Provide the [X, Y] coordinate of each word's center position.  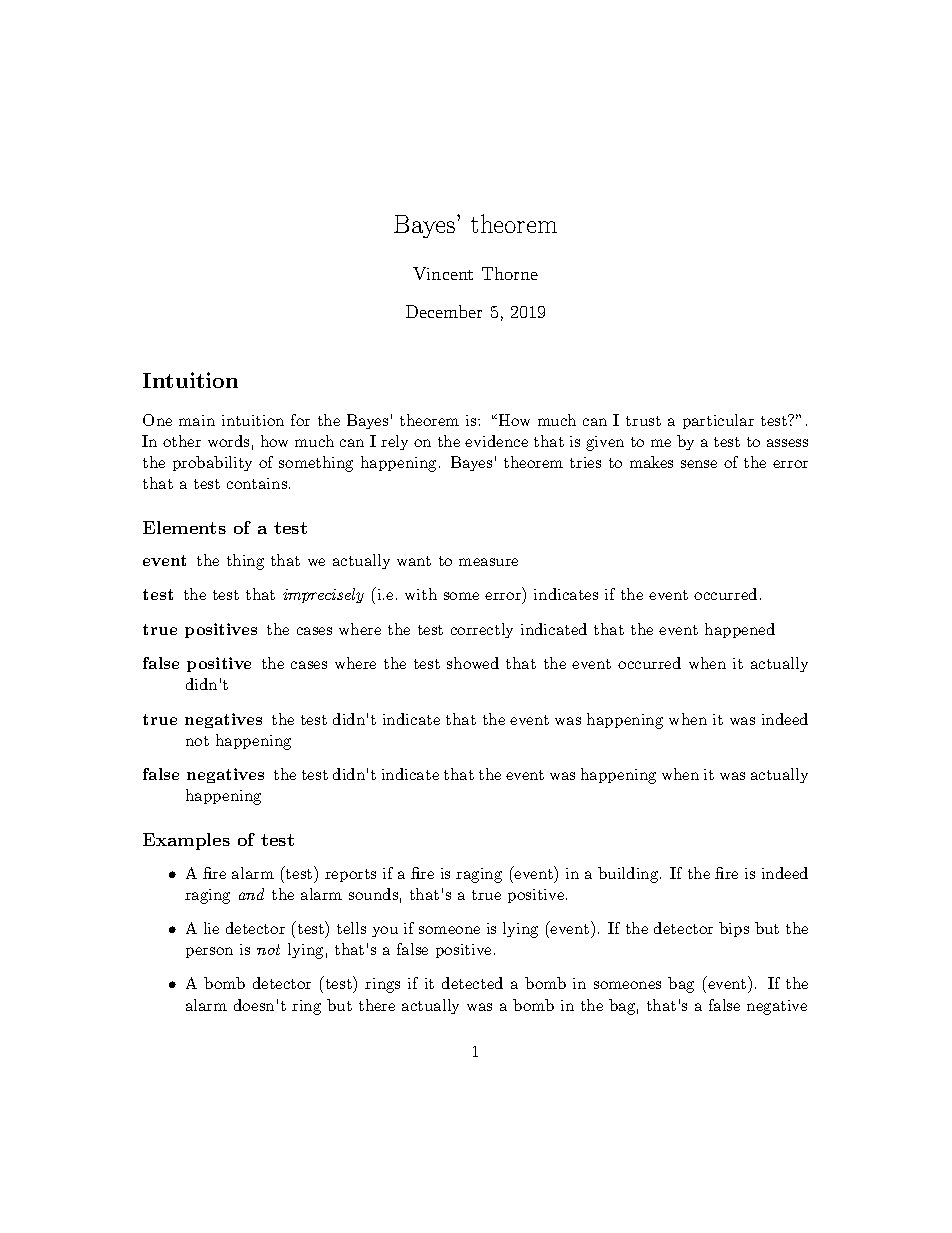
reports [350, 875]
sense [699, 464]
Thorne [510, 273]
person [209, 952]
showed [473, 663]
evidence [496, 441]
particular [718, 421]
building [628, 875]
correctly [482, 630]
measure [488, 562]
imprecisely [323, 595]
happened [740, 630]
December [444, 311]
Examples [186, 841]
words [228, 441]
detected [472, 983]
